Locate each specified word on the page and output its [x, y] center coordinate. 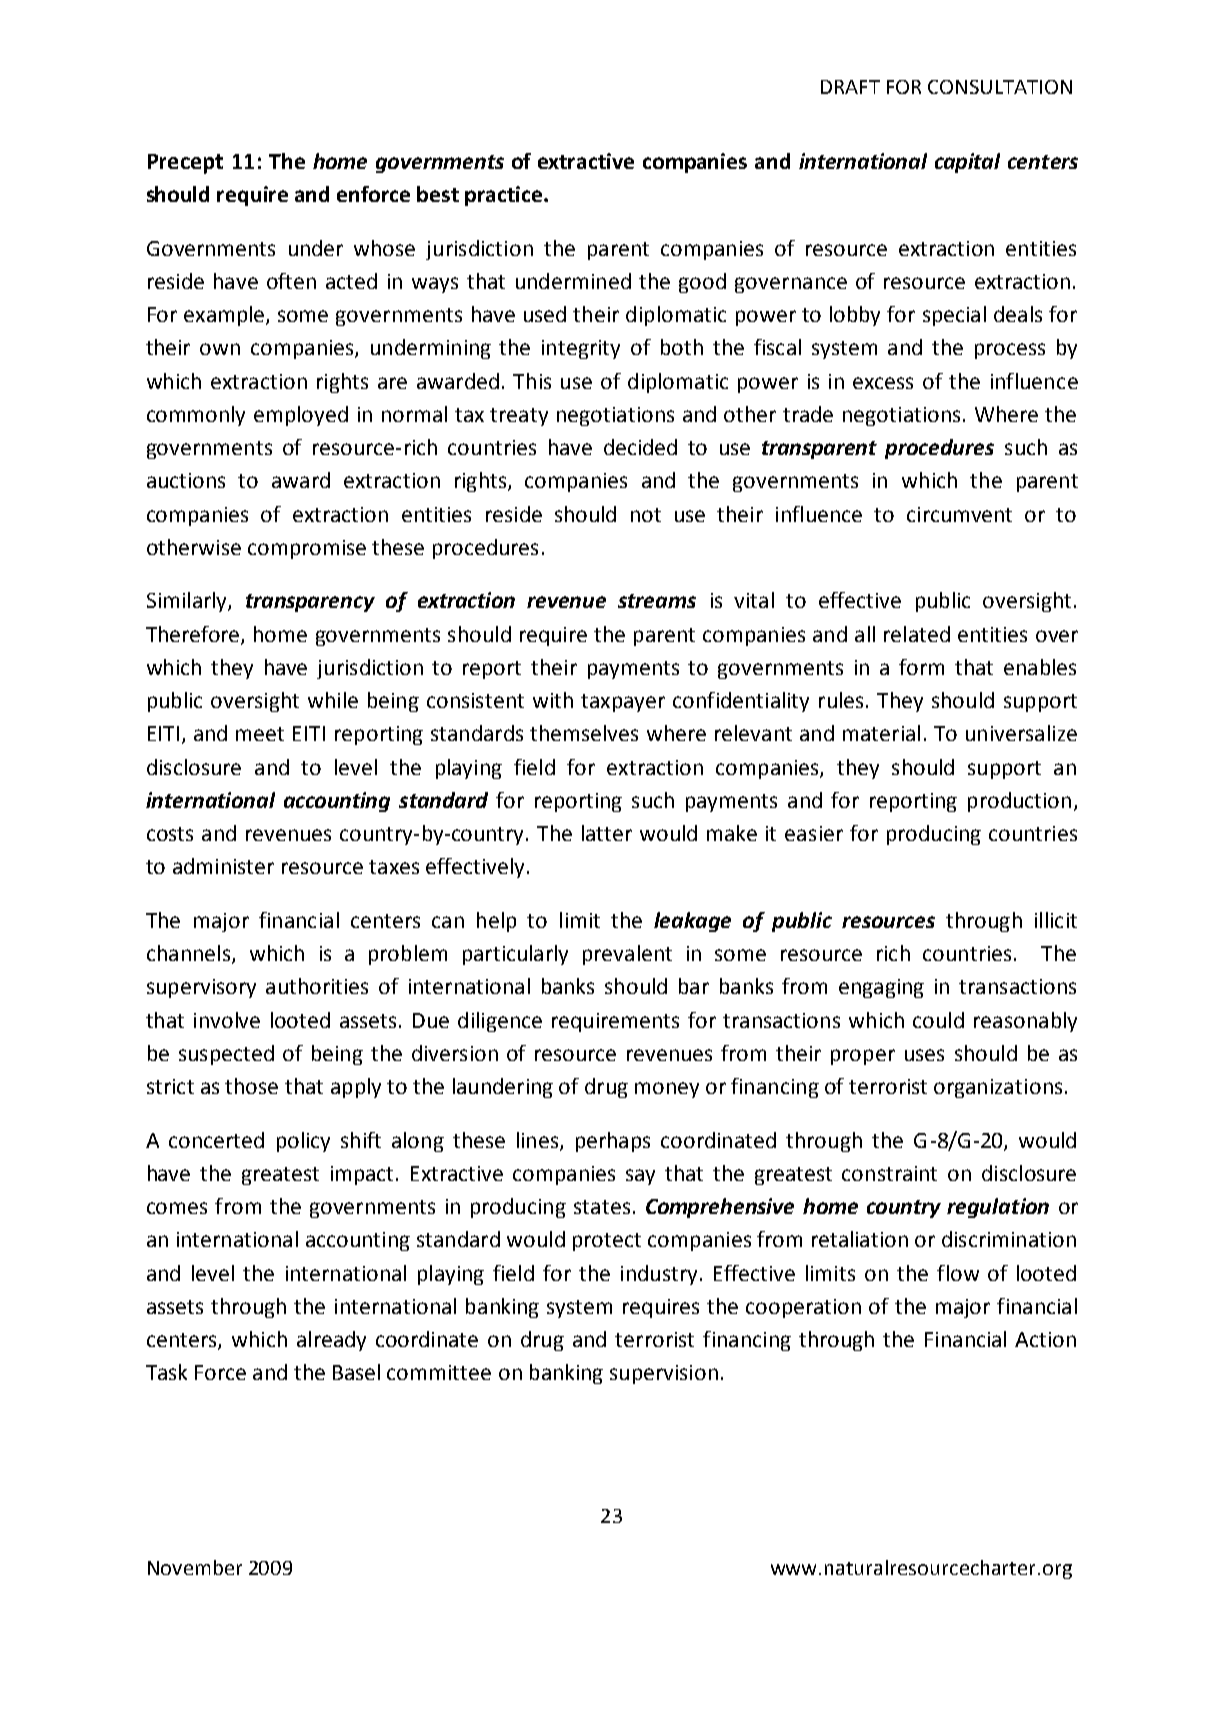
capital [967, 163]
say [640, 1177]
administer [223, 866]
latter [607, 833]
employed [301, 416]
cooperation [803, 1308]
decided [640, 447]
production [1019, 802]
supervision [664, 1374]
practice [505, 196]
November [195, 1567]
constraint [889, 1173]
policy [303, 1142]
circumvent [959, 514]
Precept [185, 164]
